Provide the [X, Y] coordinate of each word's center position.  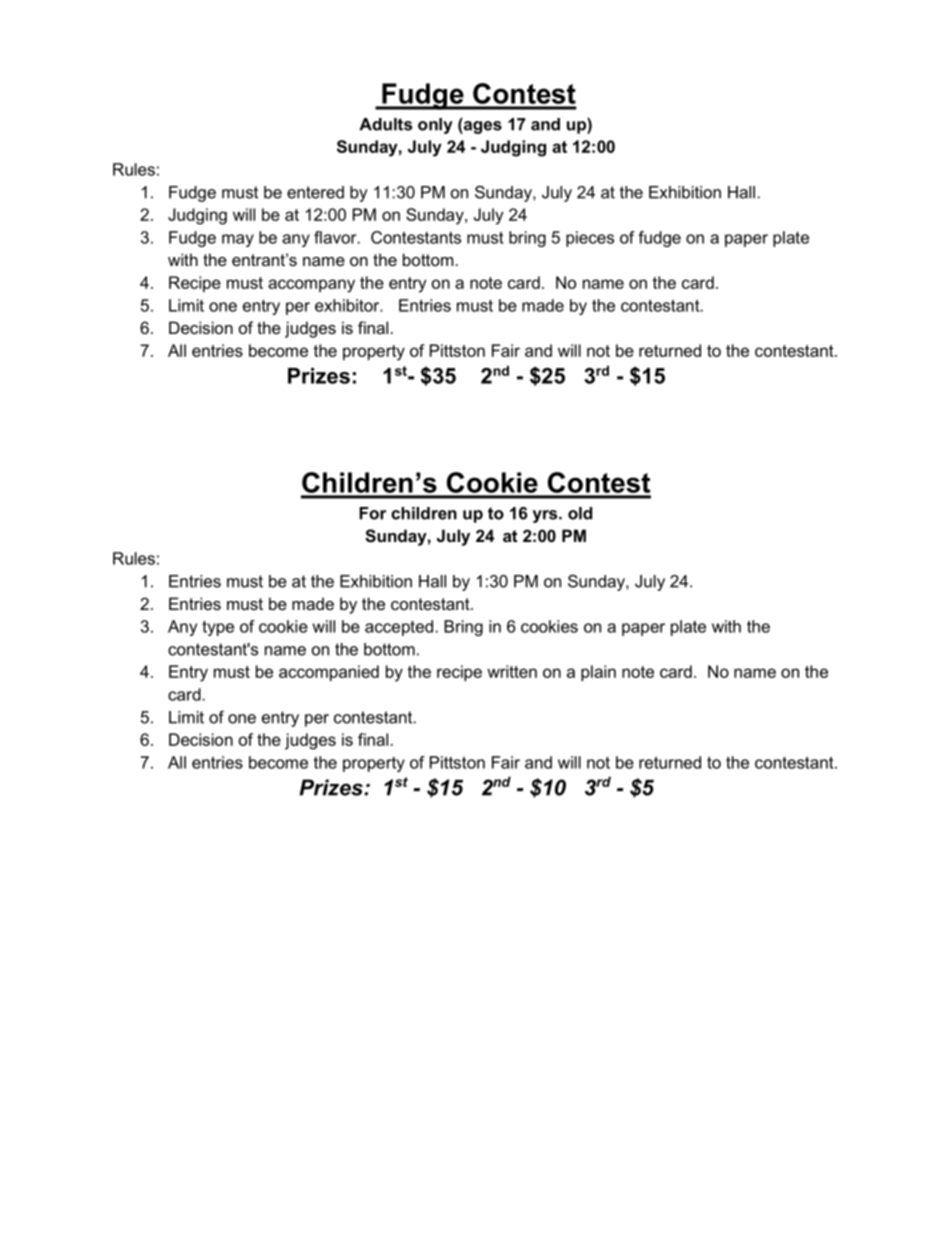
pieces [590, 239]
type [218, 628]
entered [315, 192]
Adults [385, 124]
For [372, 513]
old [580, 513]
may [238, 240]
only [435, 126]
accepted [399, 628]
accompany [311, 286]
